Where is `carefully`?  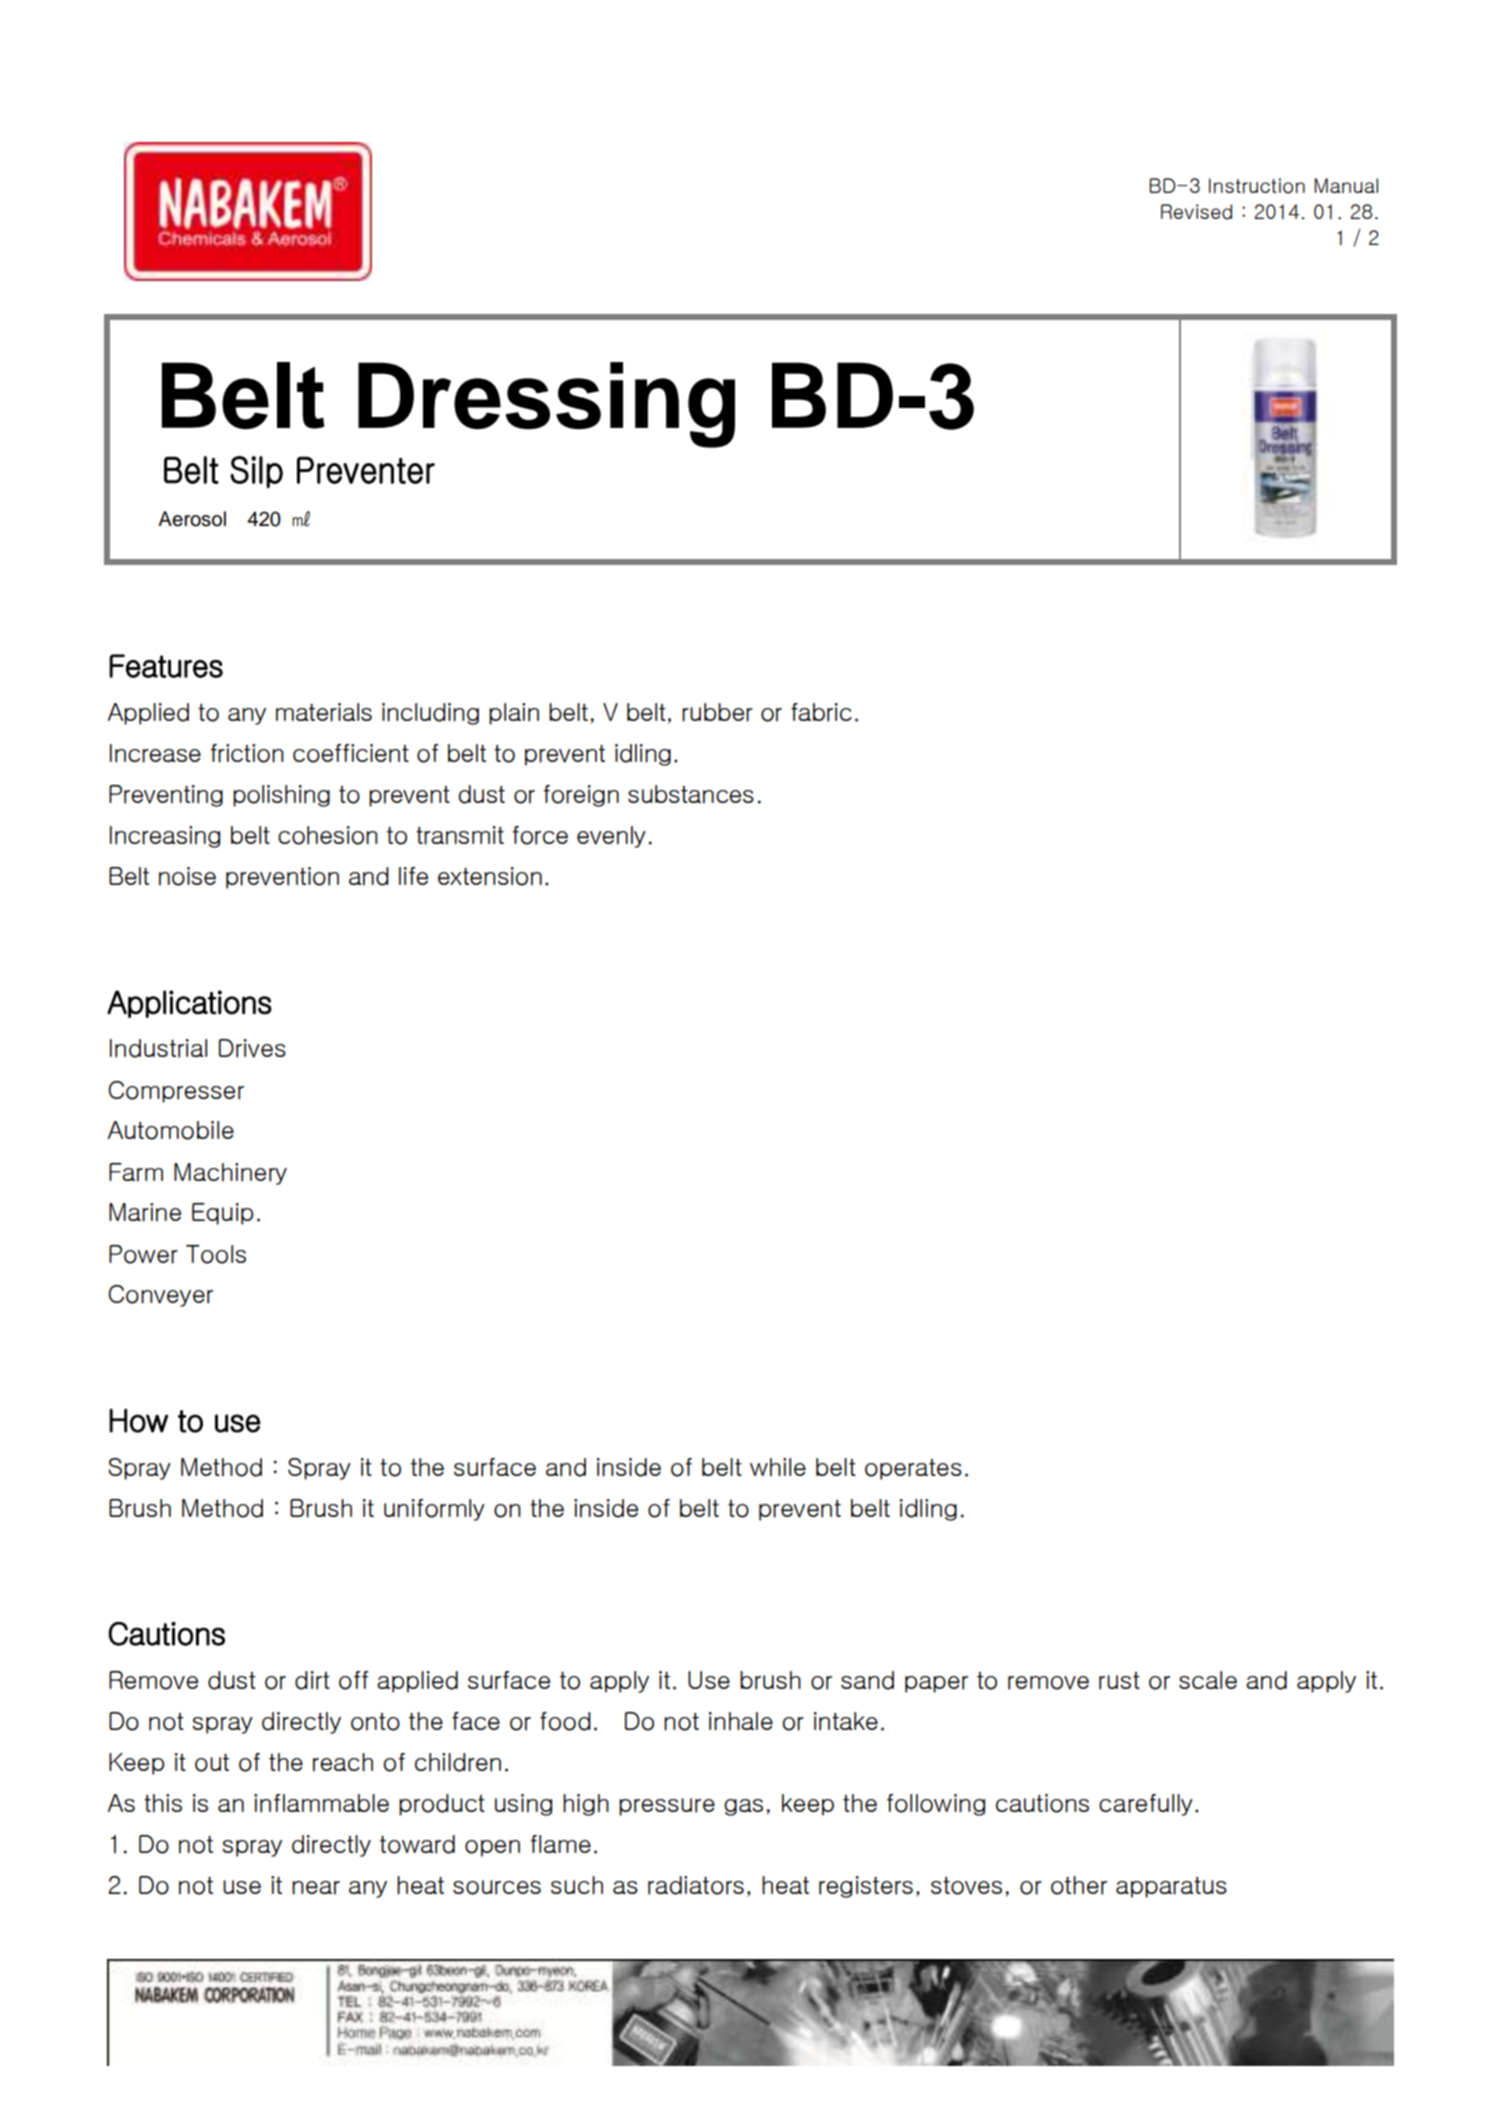 carefully is located at coordinates (1146, 1805).
